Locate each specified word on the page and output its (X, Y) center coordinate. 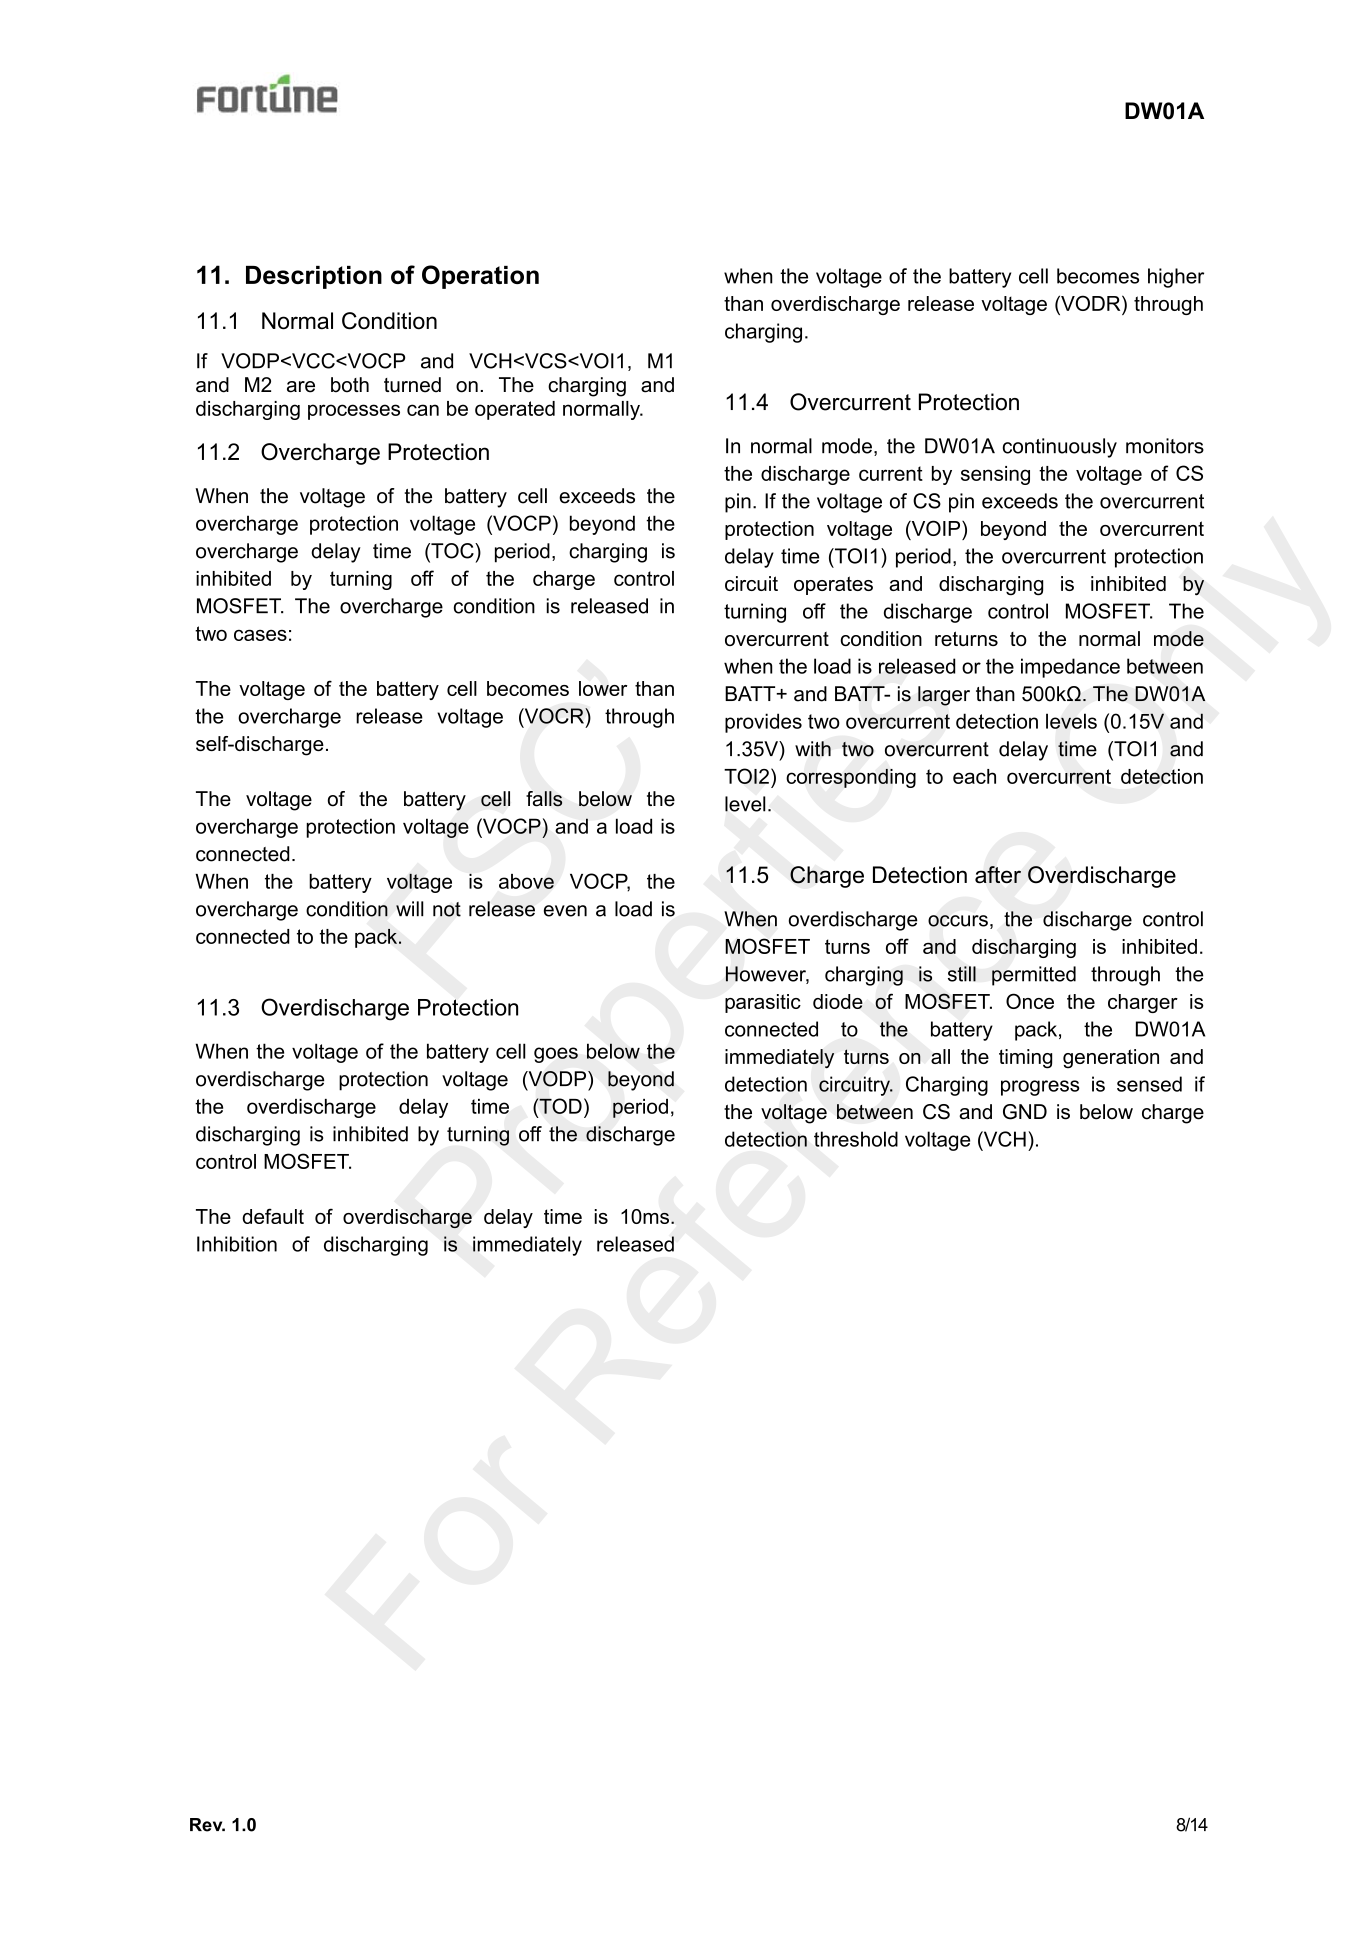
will (410, 908)
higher (1176, 278)
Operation (480, 277)
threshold (856, 1139)
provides (763, 723)
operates (833, 585)
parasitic (763, 1003)
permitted (1034, 976)
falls (544, 799)
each (974, 776)
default (273, 1216)
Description (314, 277)
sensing (995, 475)
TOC (452, 552)
